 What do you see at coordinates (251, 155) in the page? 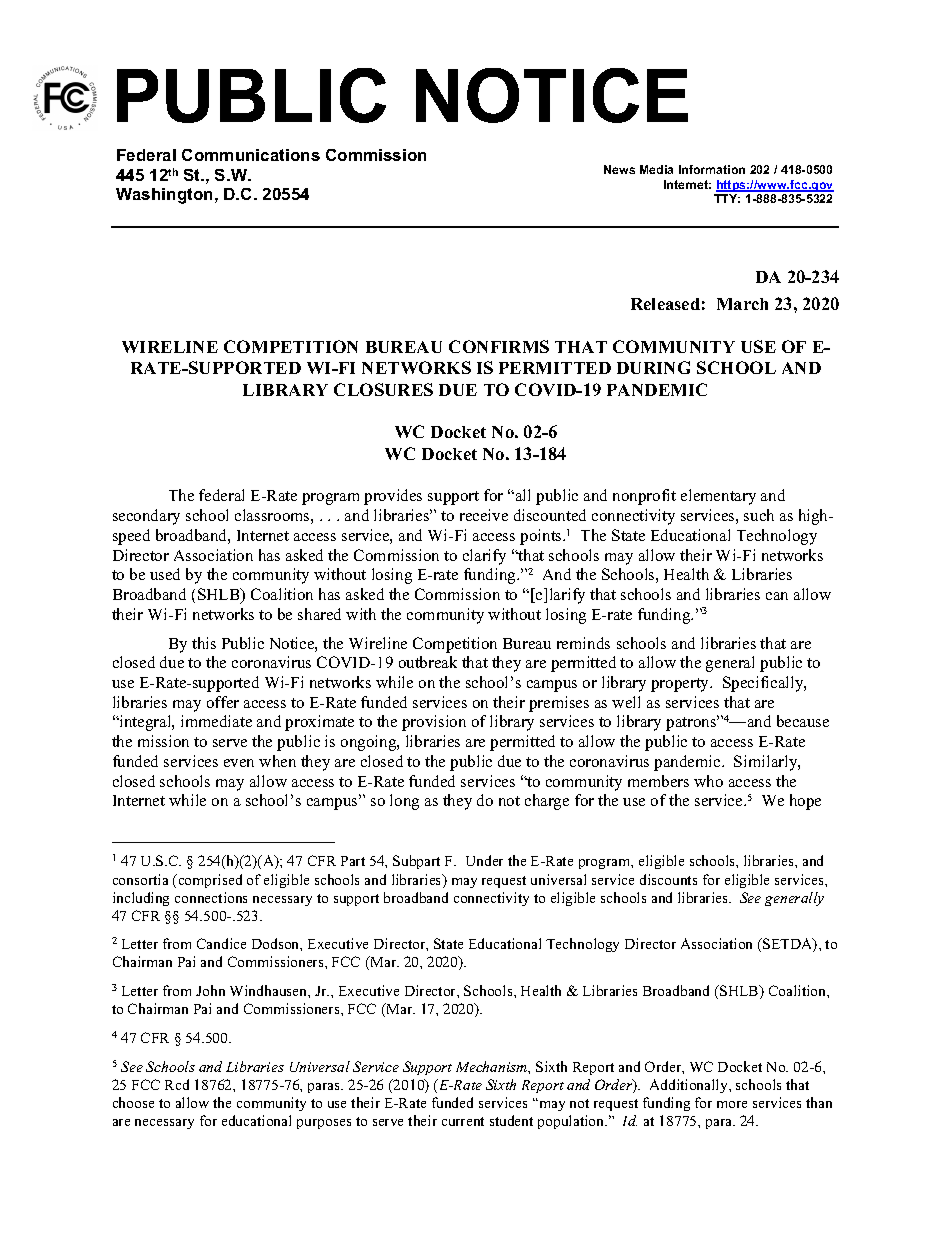
I see `Communications` at bounding box center [251, 155].
